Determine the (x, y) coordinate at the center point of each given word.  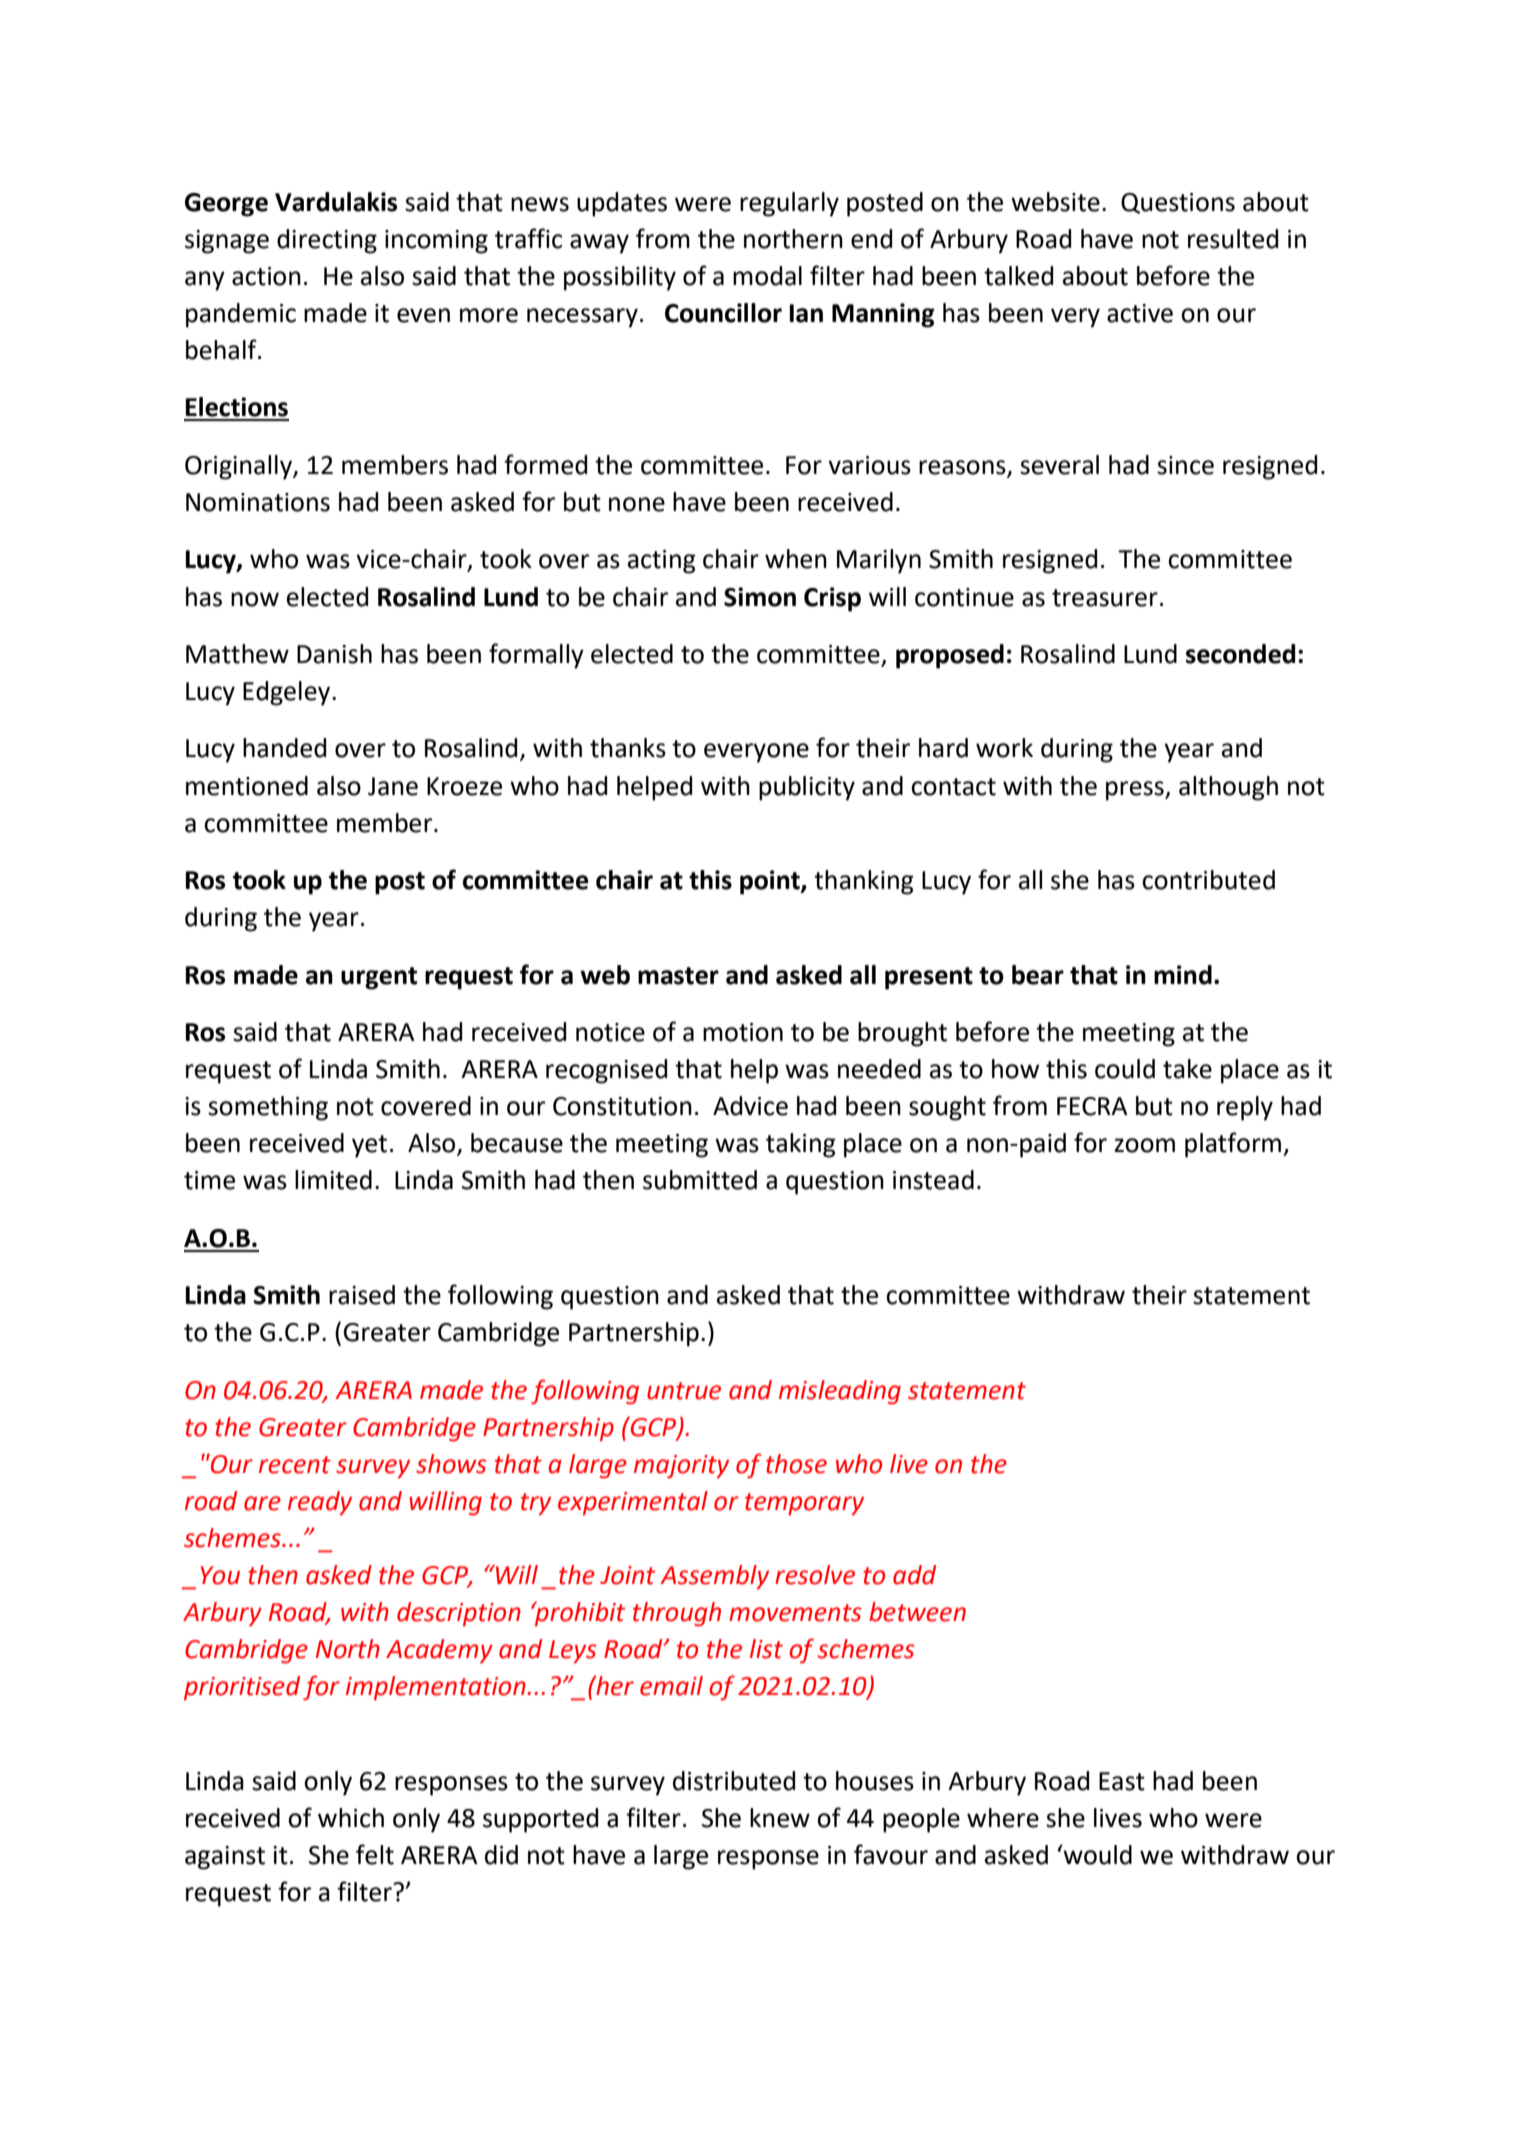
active (1140, 313)
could (1125, 1069)
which (351, 1818)
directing (327, 241)
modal (767, 276)
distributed (734, 1781)
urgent (379, 978)
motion (743, 1032)
